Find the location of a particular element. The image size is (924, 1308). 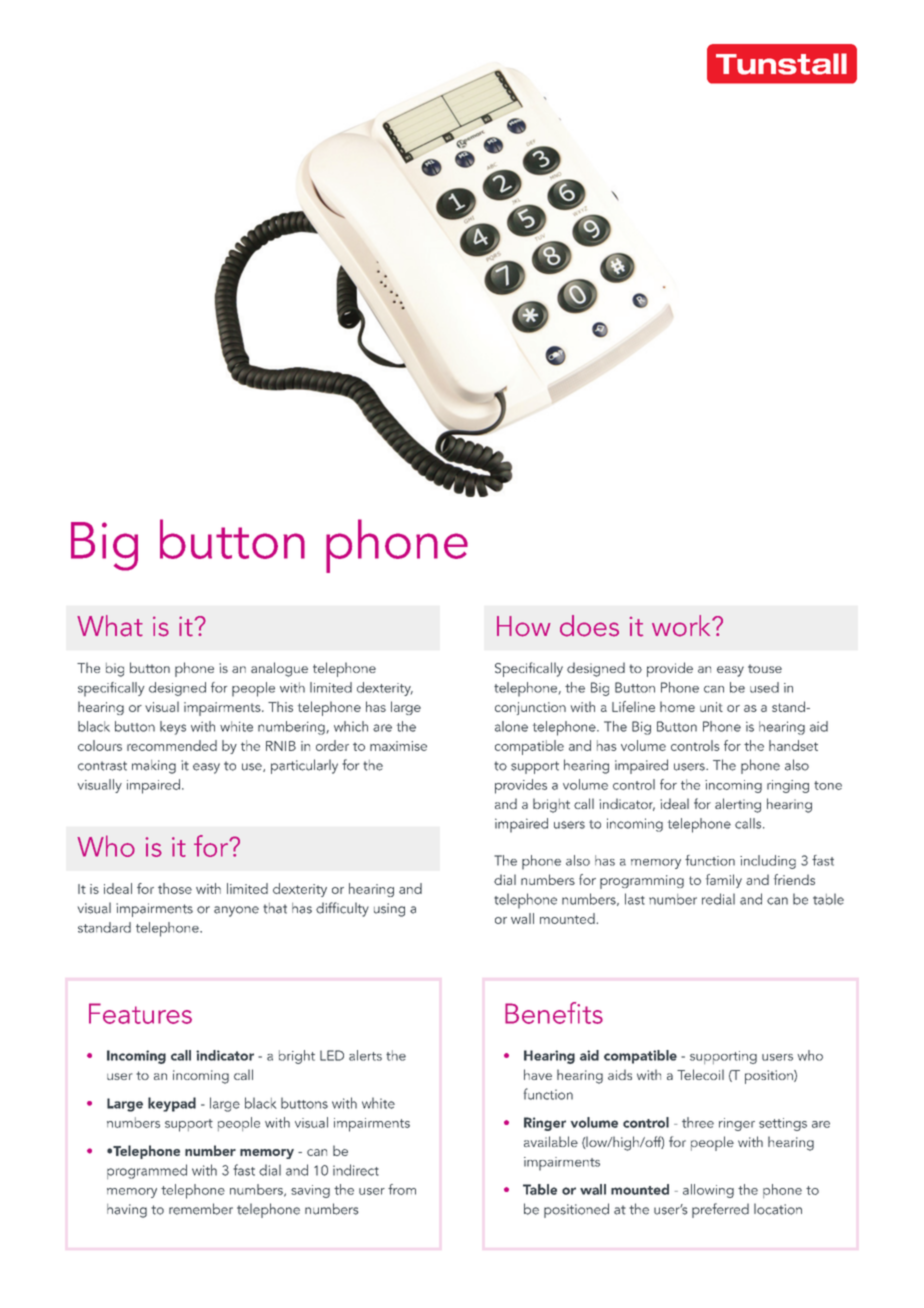

remember is located at coordinates (201, 1209).
